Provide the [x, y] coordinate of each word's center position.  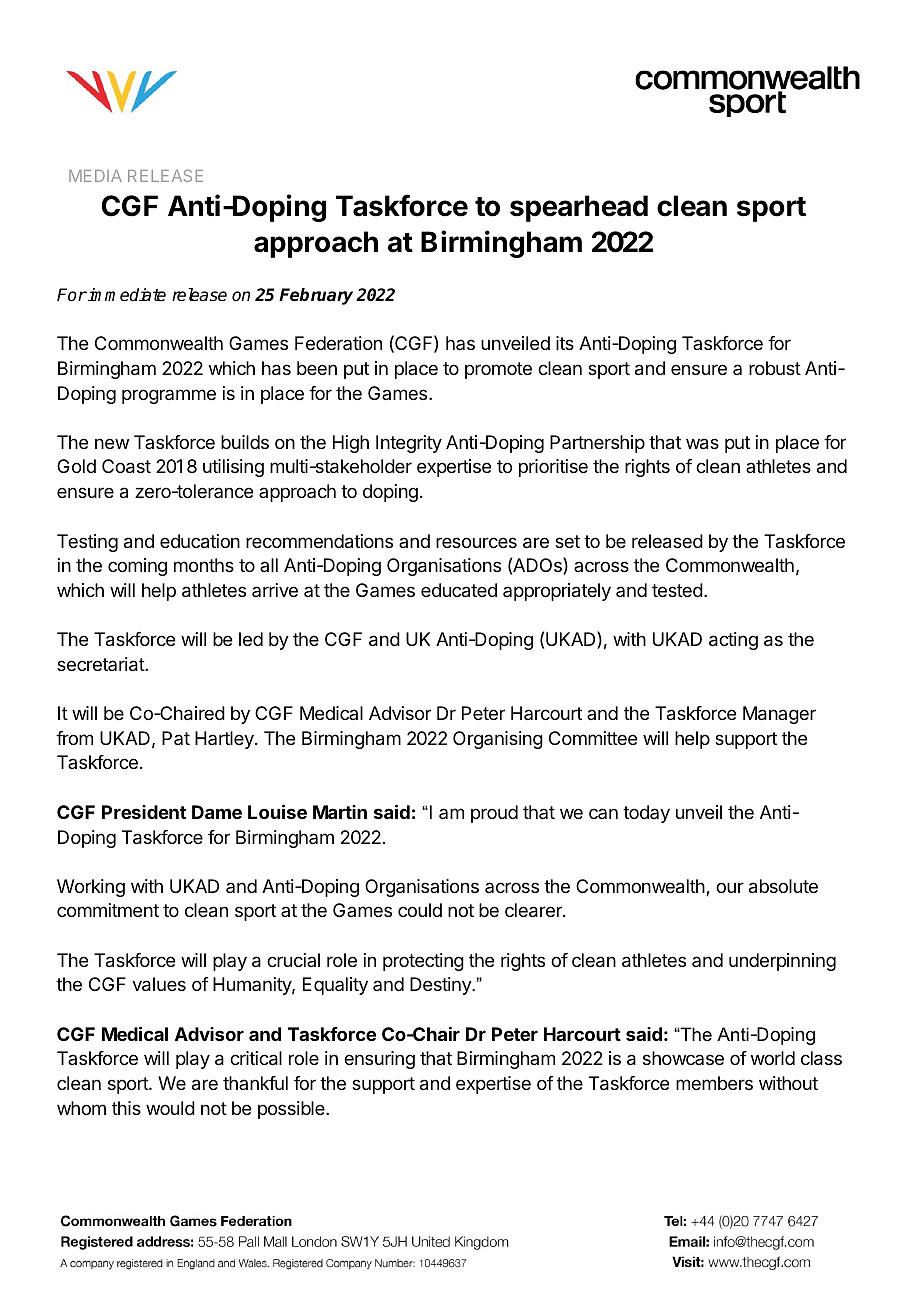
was [702, 444]
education [200, 541]
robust [775, 368]
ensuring [379, 1060]
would [170, 1108]
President [144, 812]
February [316, 296]
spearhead [579, 208]
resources [476, 542]
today [646, 814]
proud [494, 814]
